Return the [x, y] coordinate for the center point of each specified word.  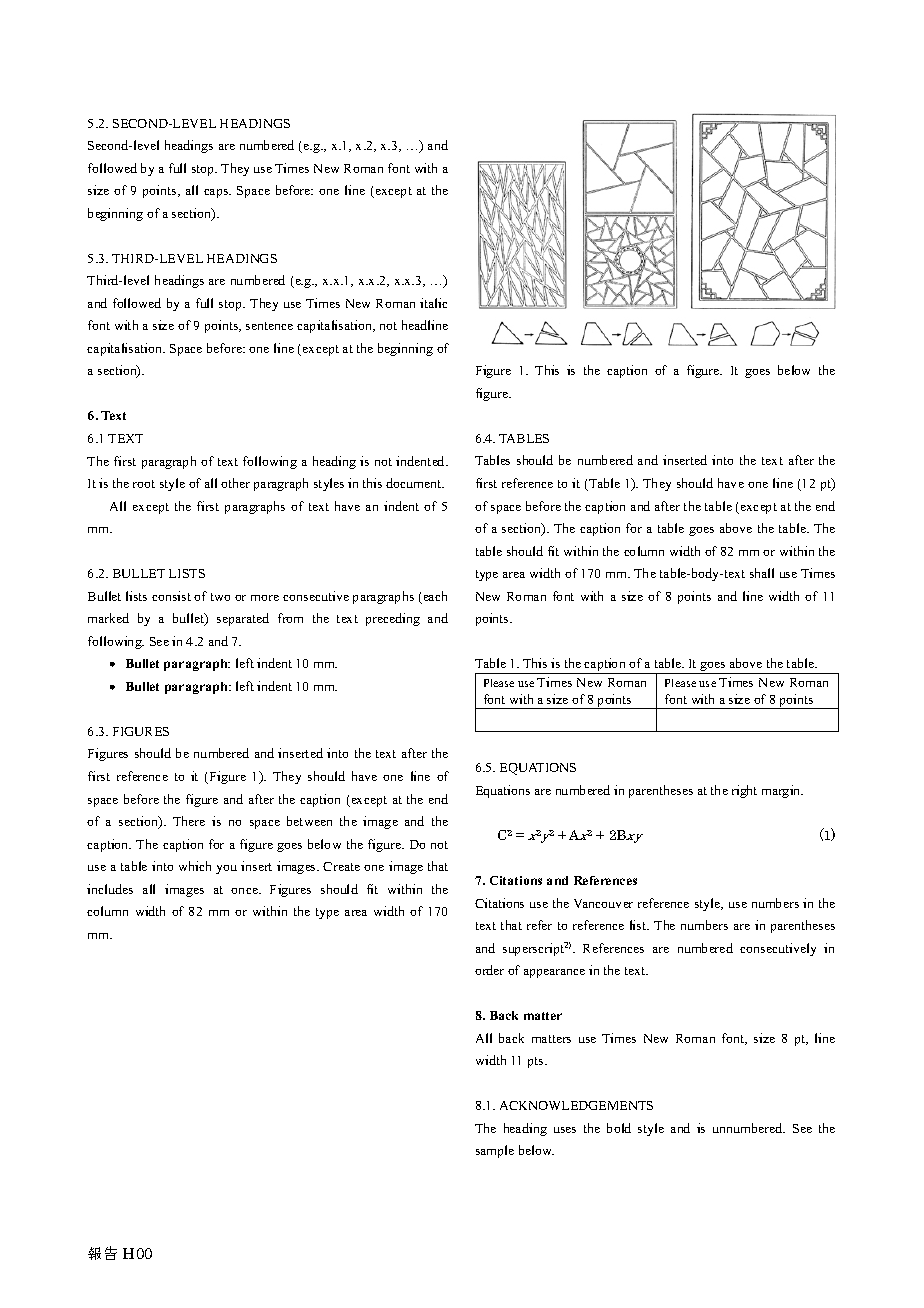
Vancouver [603, 903]
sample [495, 1151]
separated [243, 619]
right [744, 791]
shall [762, 573]
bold [619, 1128]
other [235, 483]
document [415, 483]
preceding [393, 619]
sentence [269, 326]
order [489, 970]
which [195, 866]
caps [217, 193]
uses [565, 1130]
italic [433, 303]
